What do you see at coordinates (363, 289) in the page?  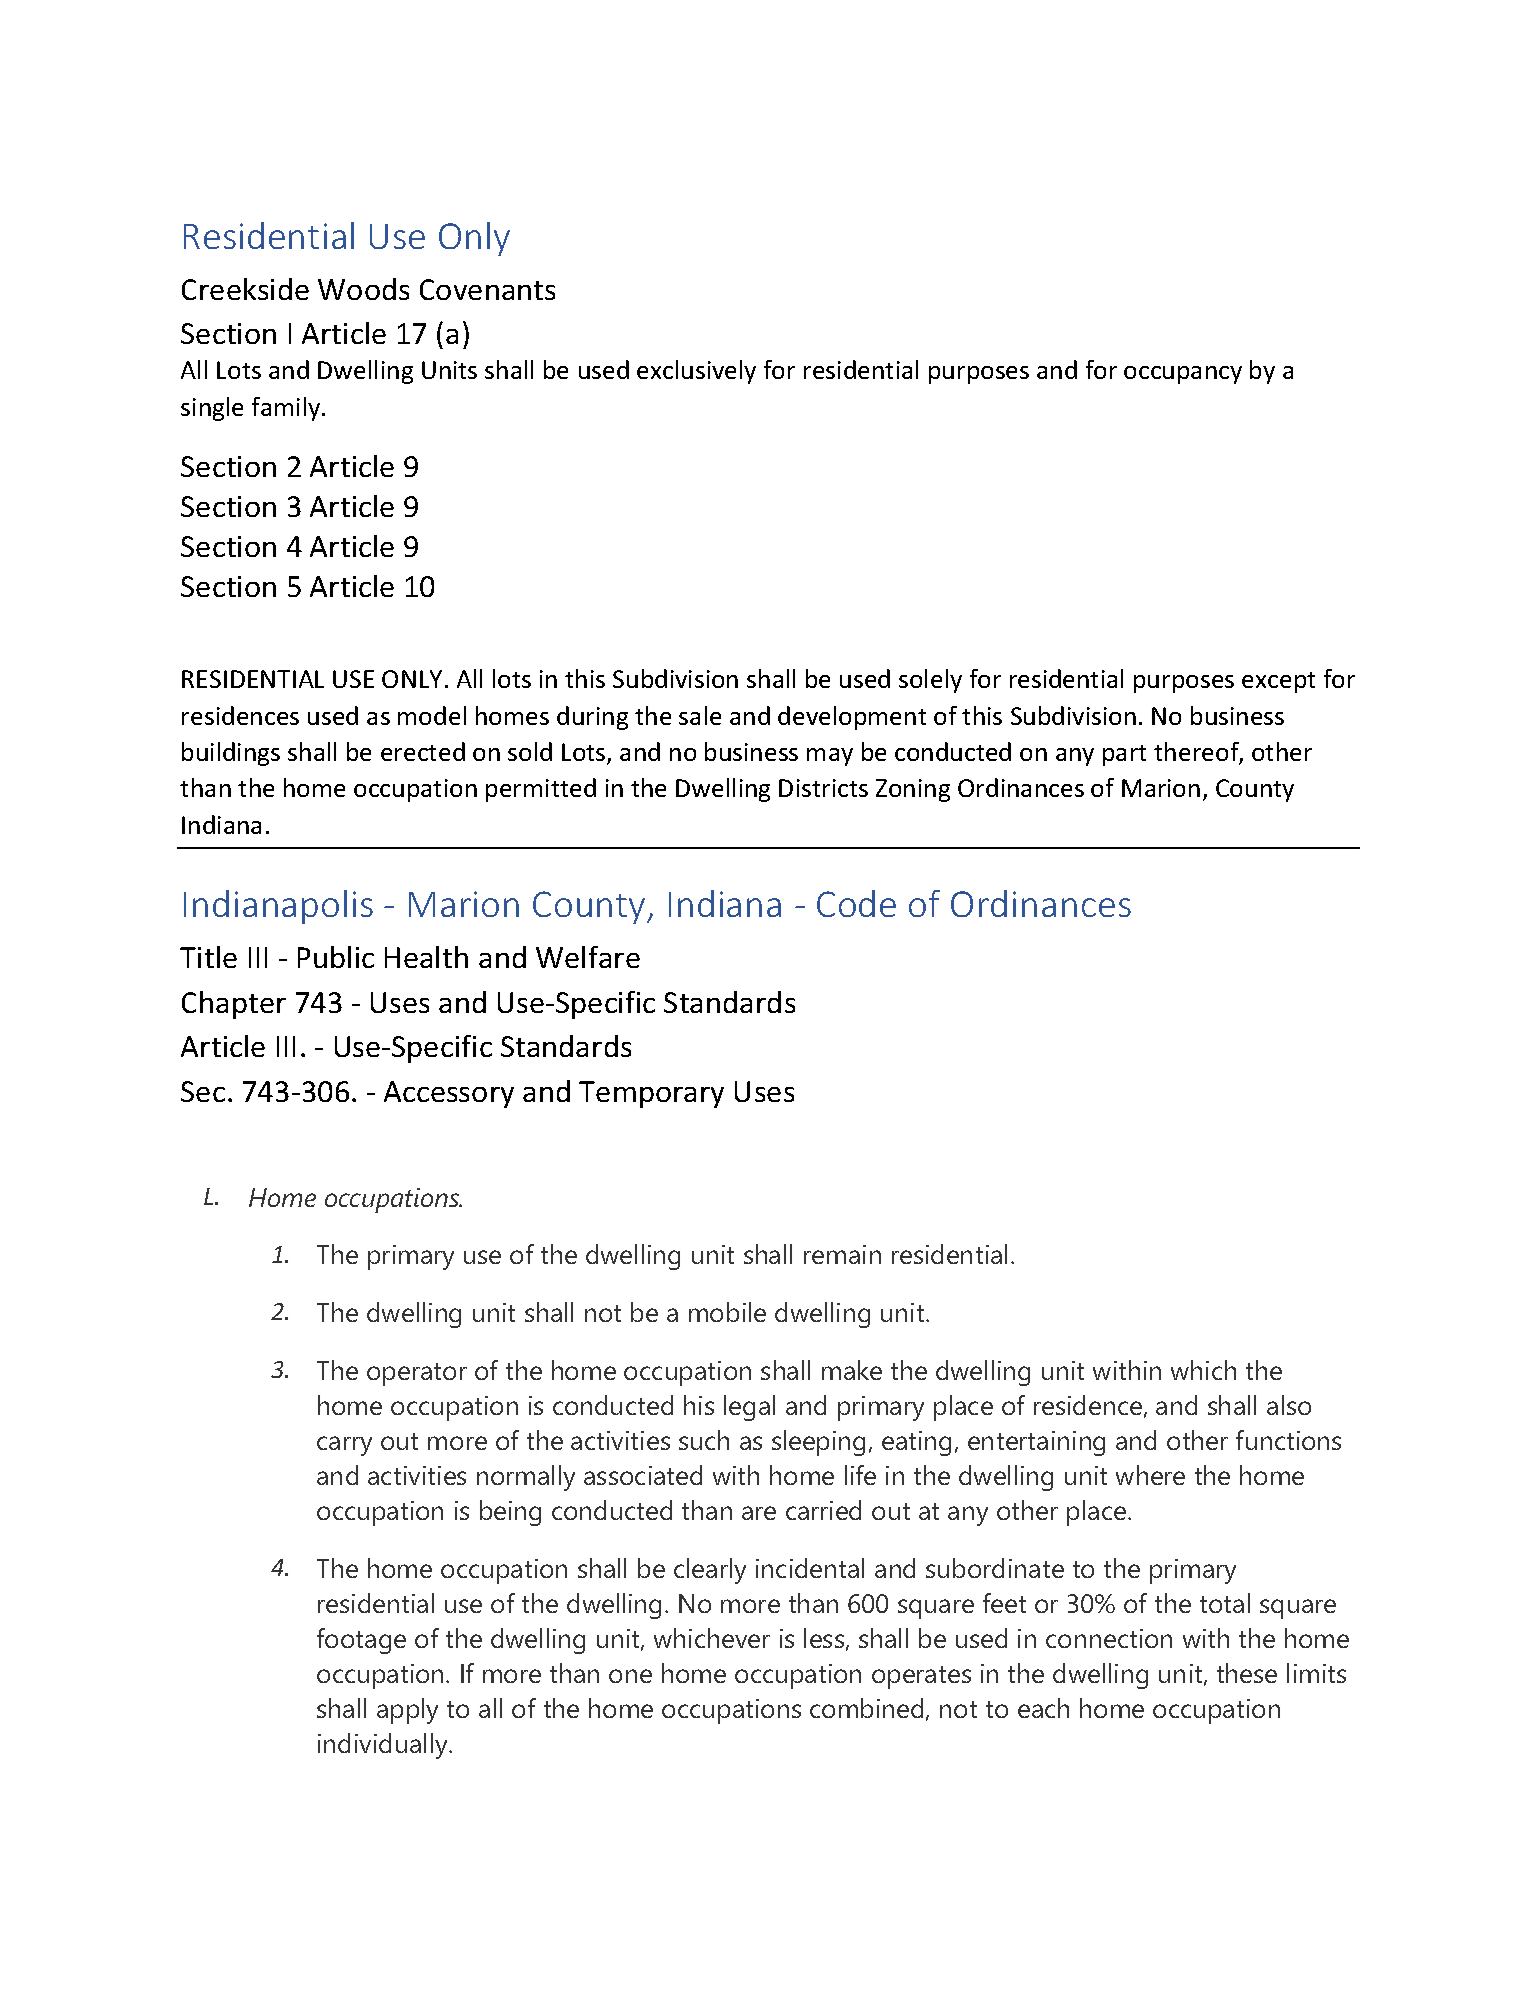 I see `Woods` at bounding box center [363, 289].
